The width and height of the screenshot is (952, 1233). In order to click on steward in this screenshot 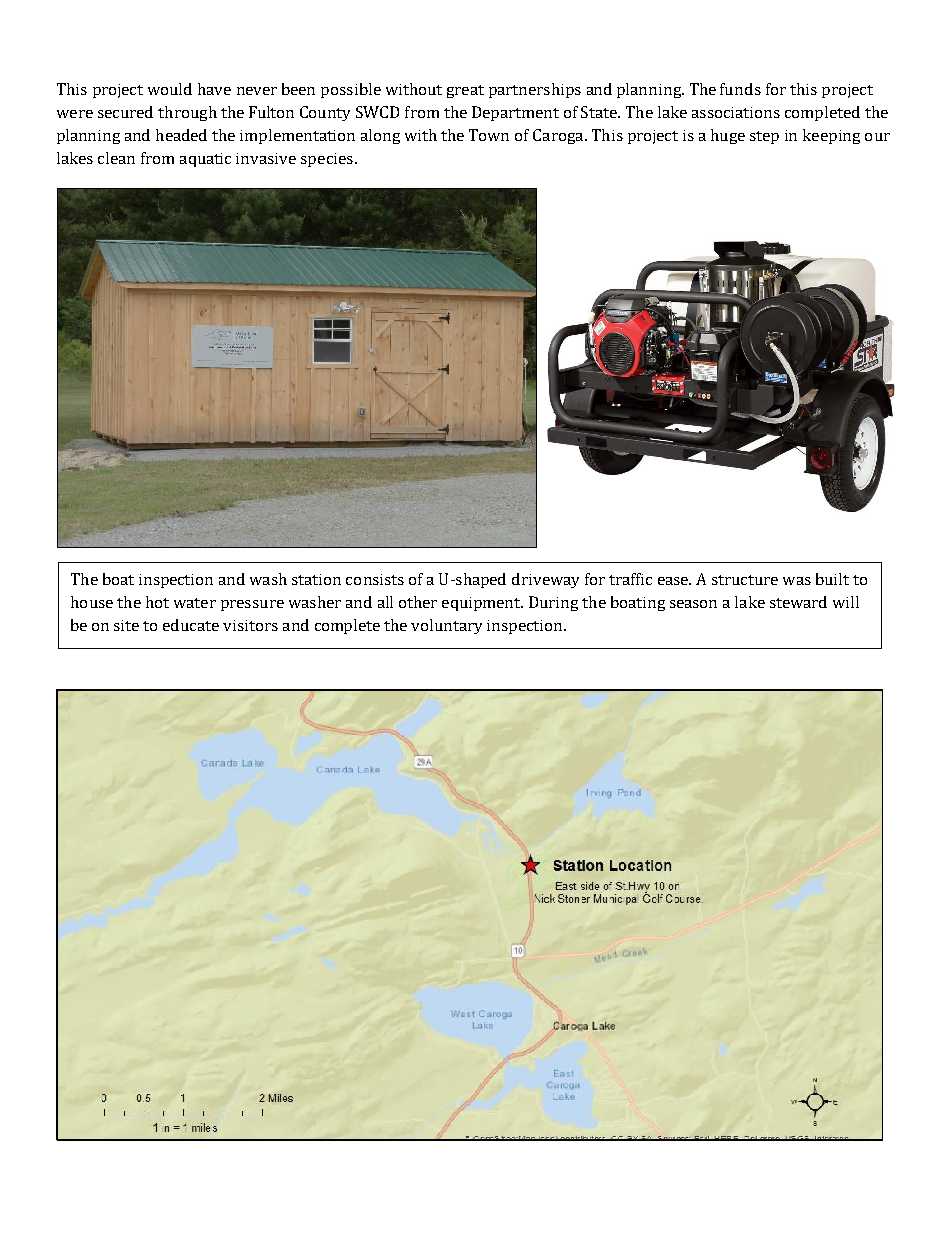, I will do `click(798, 602)`.
